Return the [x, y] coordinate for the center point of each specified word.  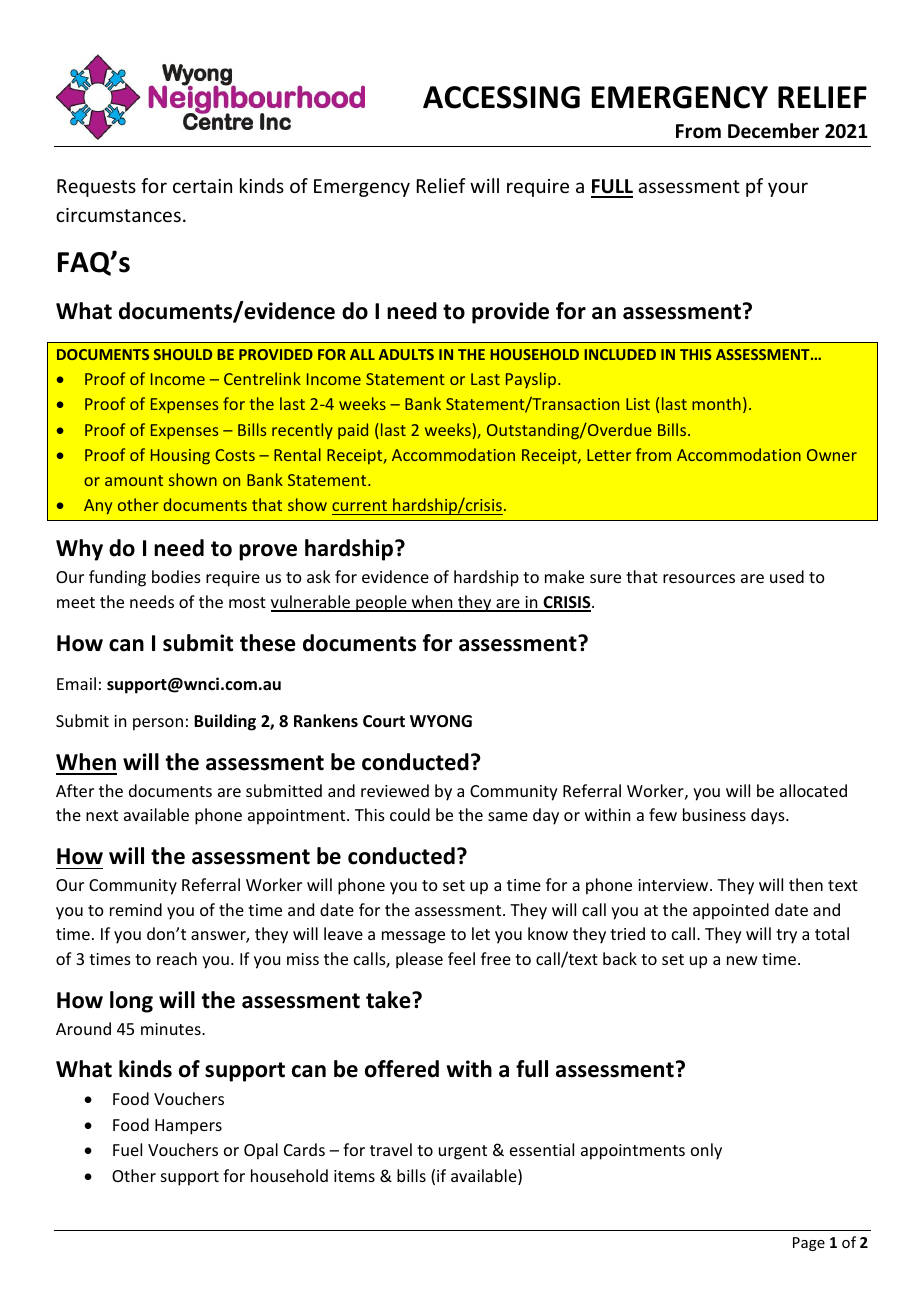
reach [177, 958]
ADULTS [406, 354]
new [742, 960]
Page [809, 1244]
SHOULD [183, 354]
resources [699, 578]
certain [202, 186]
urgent [463, 1152]
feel [461, 958]
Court [384, 721]
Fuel [127, 1149]
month [716, 403]
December [773, 131]
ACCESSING [501, 97]
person [158, 724]
